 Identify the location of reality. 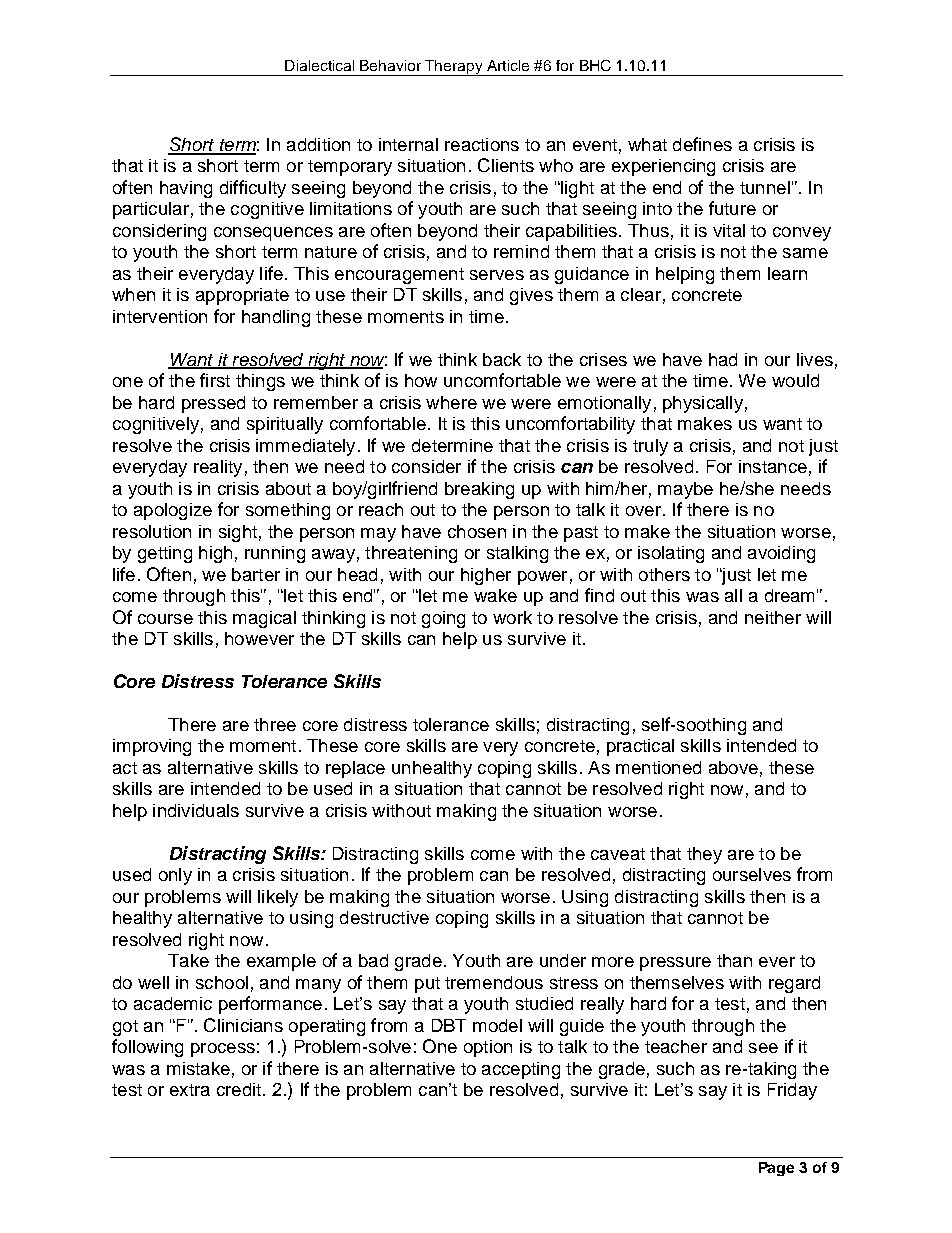
(218, 468).
